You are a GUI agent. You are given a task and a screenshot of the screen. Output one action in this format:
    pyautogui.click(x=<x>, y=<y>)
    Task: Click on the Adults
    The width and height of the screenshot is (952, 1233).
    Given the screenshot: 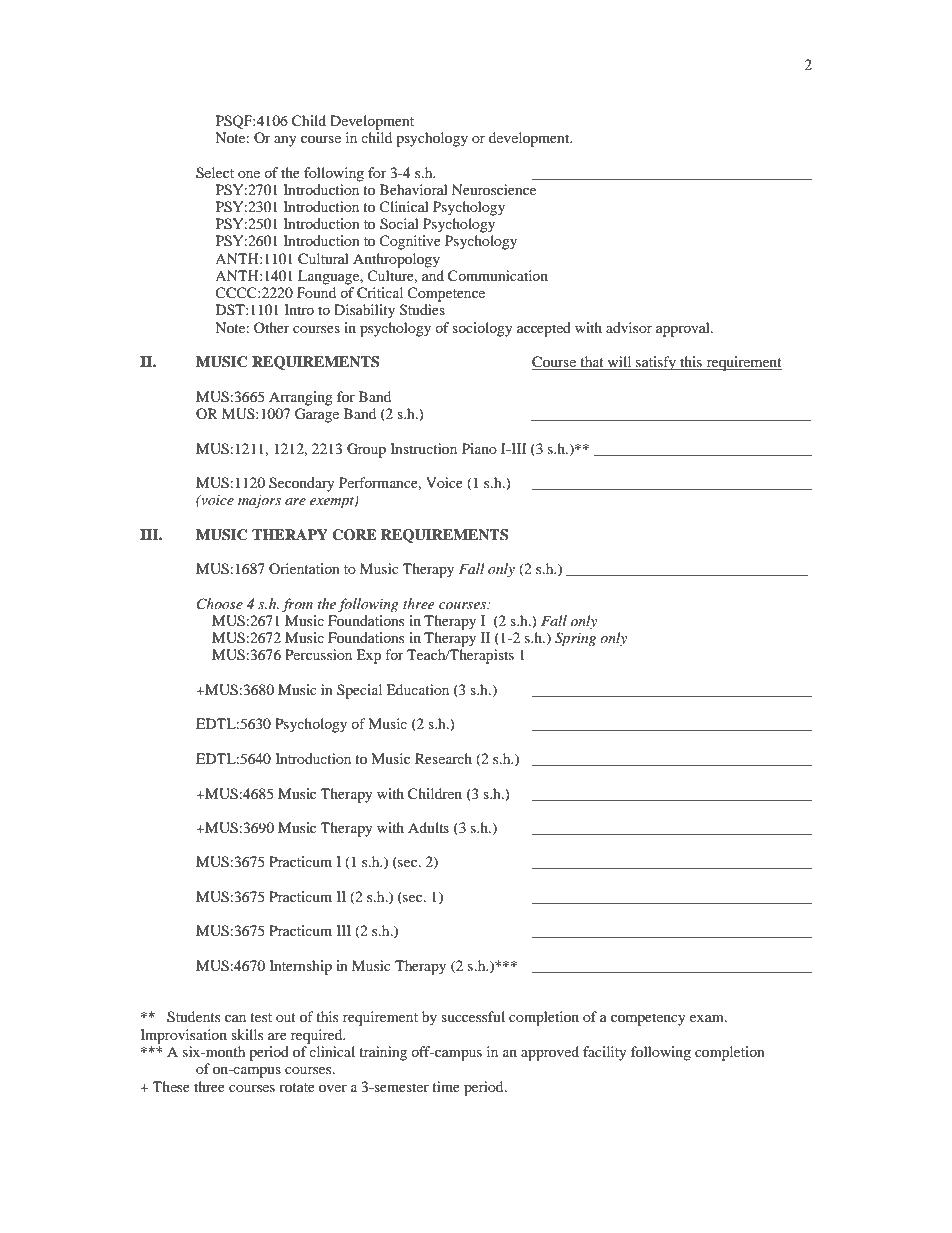 What is the action you would take?
    pyautogui.click(x=428, y=827)
